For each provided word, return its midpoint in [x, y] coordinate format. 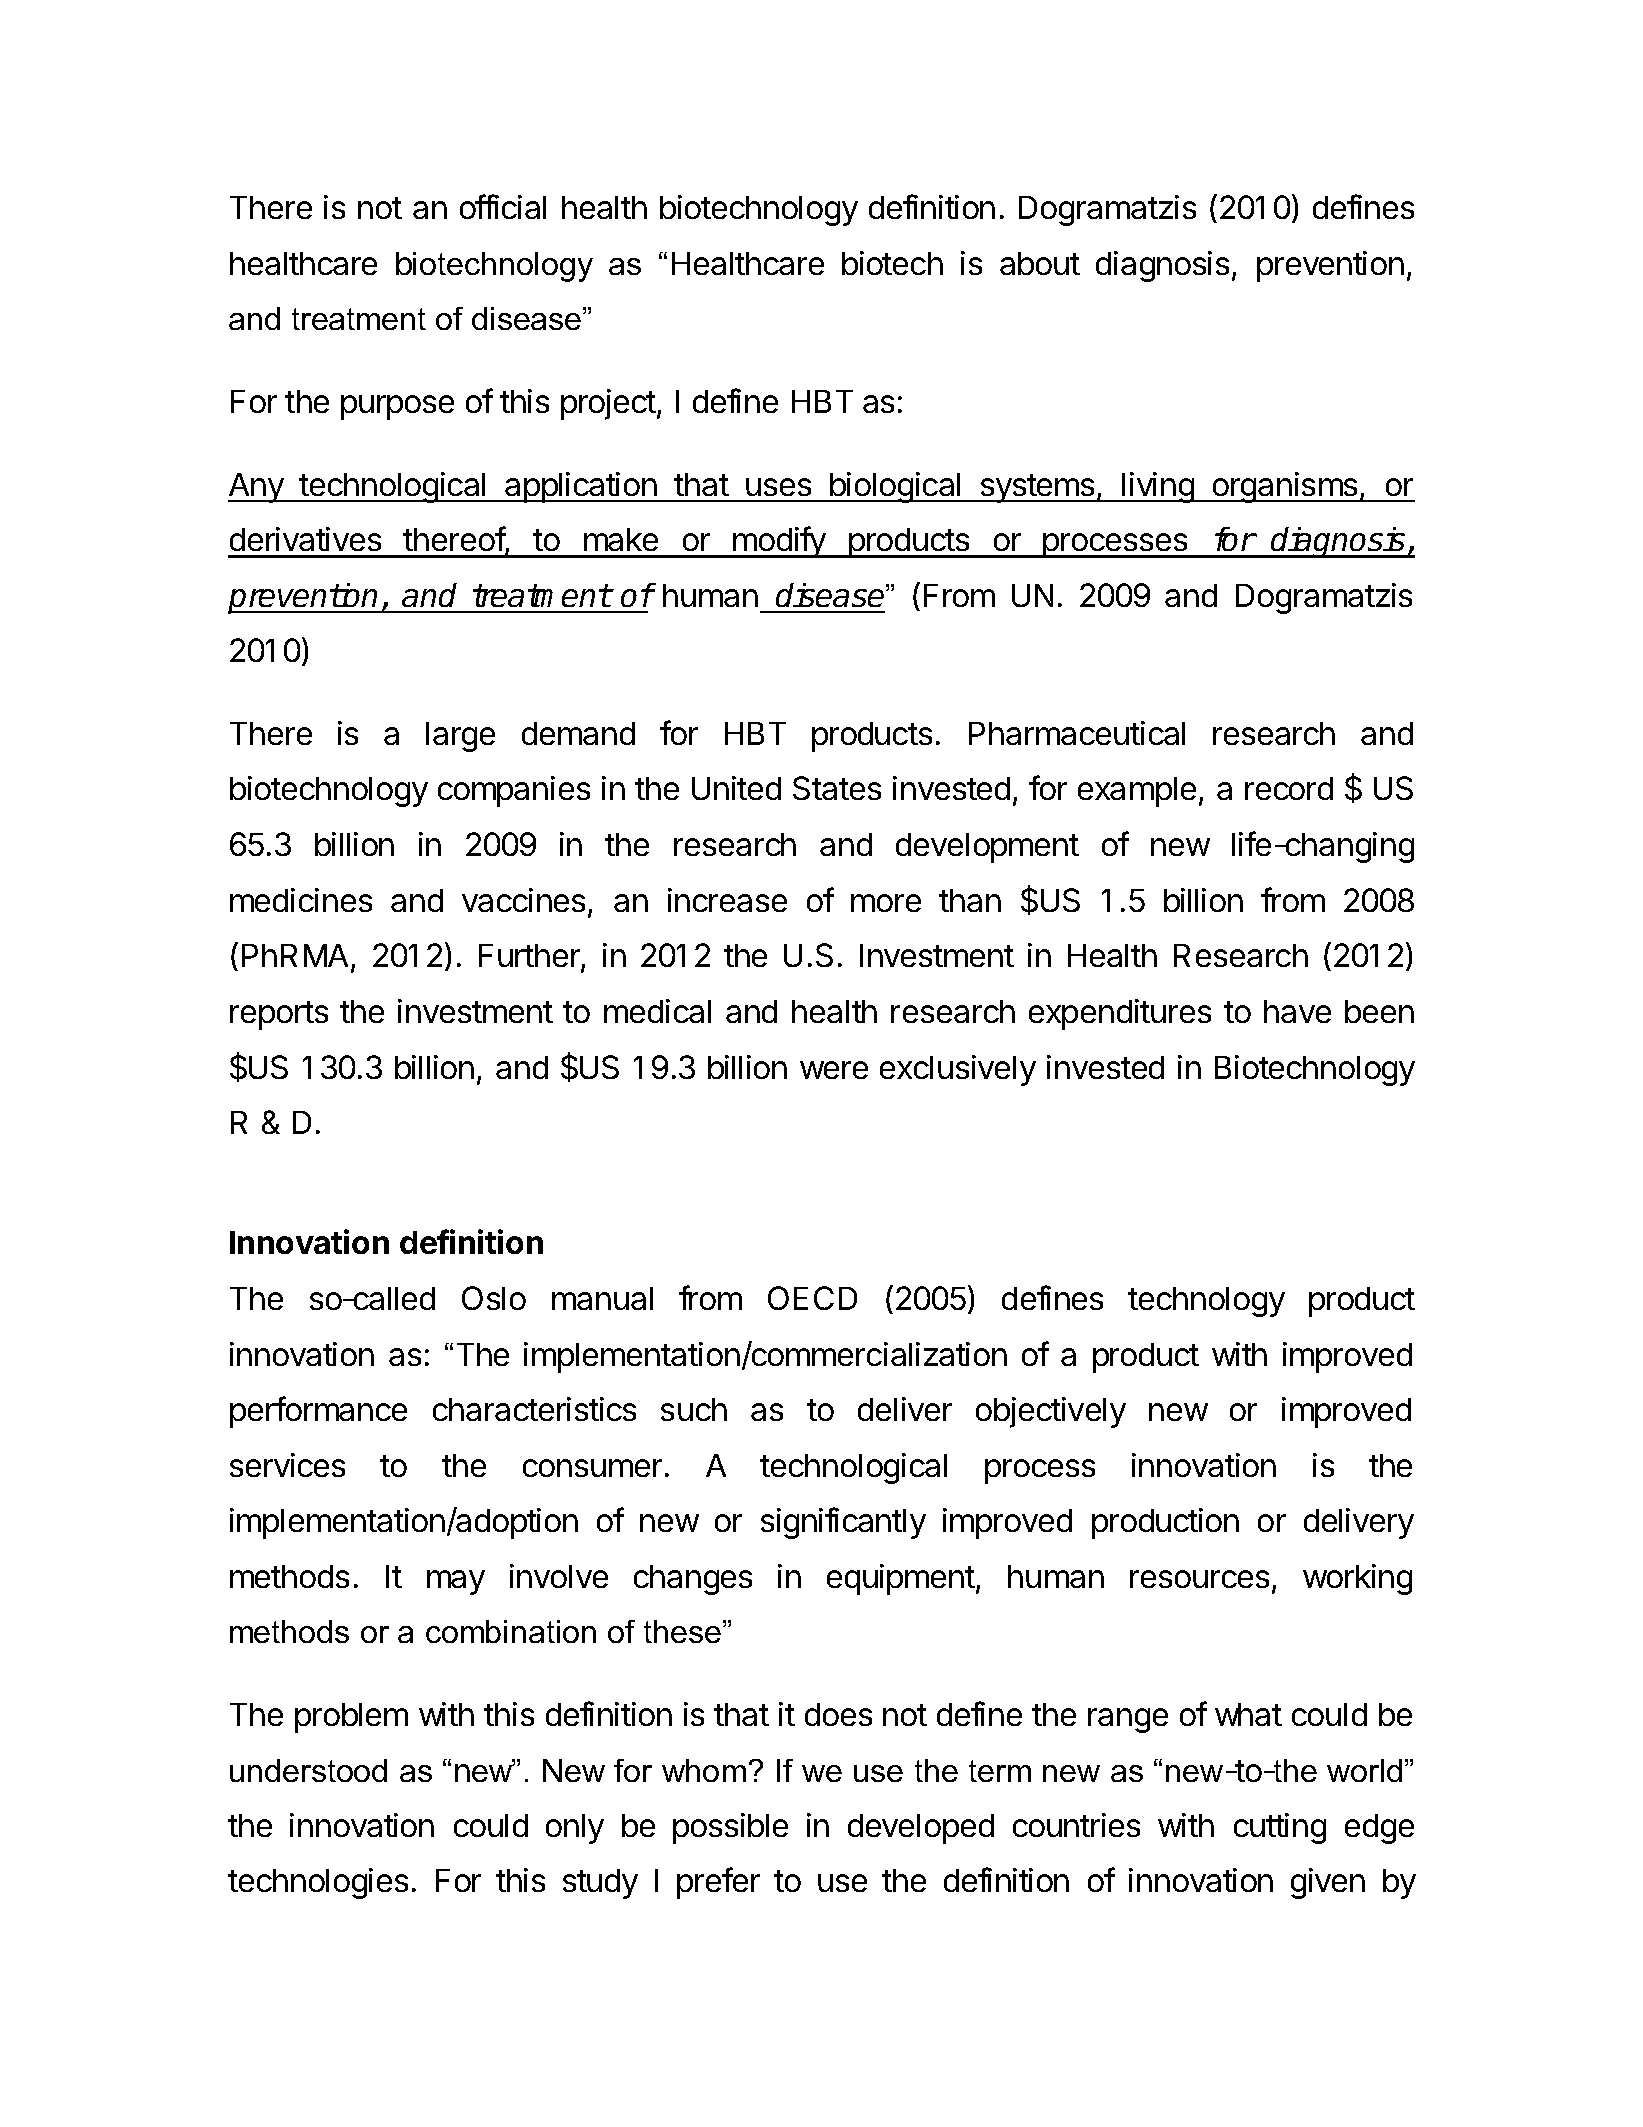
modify [779, 542]
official [503, 206]
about [1040, 263]
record [1289, 788]
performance [318, 1412]
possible [730, 1828]
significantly [843, 1523]
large [460, 737]
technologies [318, 1883]
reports [279, 1015]
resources [1199, 1579]
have [1297, 1011]
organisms [1285, 487]
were [834, 1070]
